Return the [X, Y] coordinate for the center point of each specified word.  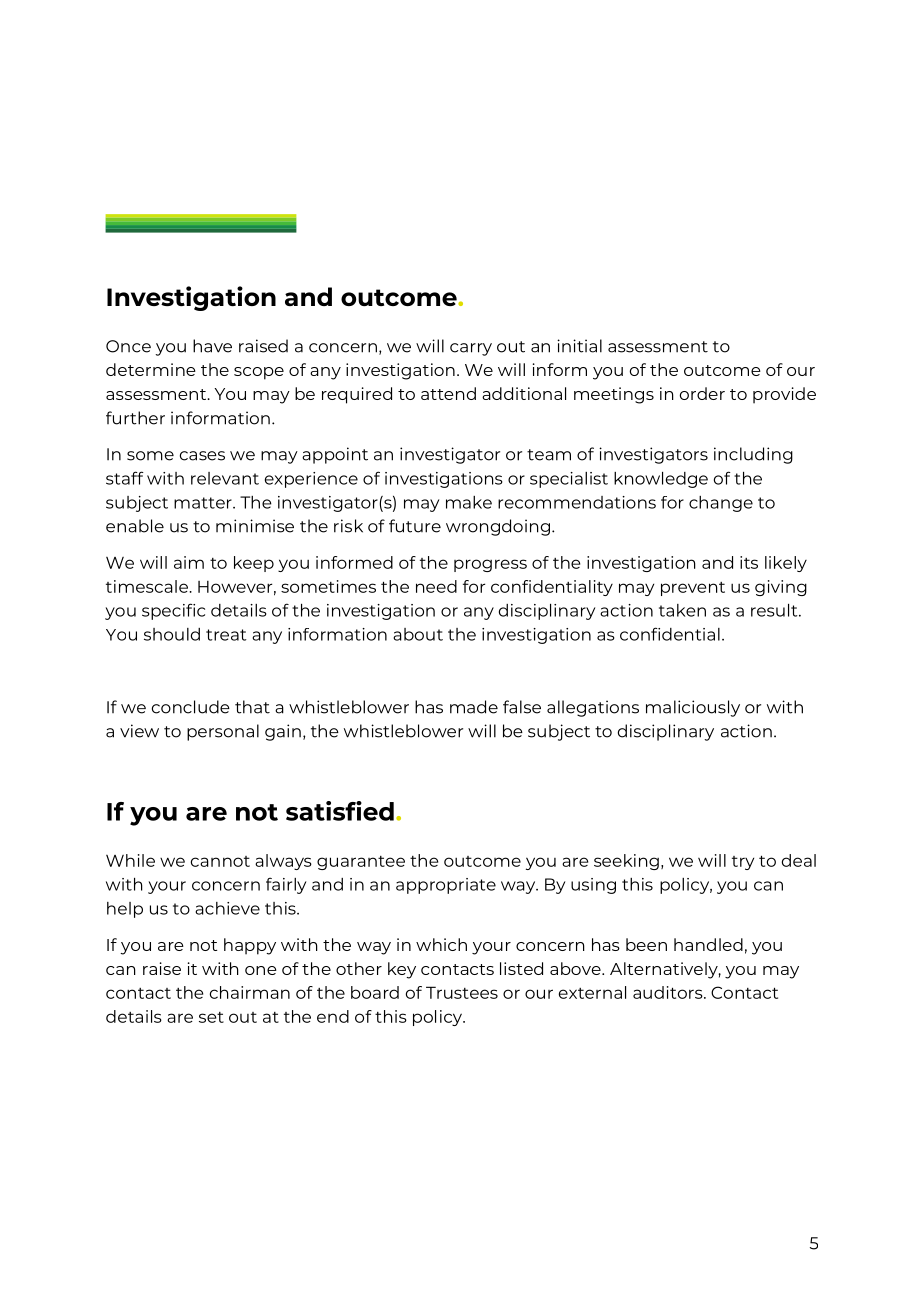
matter [204, 503]
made [474, 707]
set [211, 1017]
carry [471, 349]
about [418, 634]
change [721, 504]
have [212, 346]
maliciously [693, 708]
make [469, 502]
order [702, 393]
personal [223, 732]
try [743, 863]
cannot [220, 861]
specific [173, 611]
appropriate [446, 886]
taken [682, 610]
